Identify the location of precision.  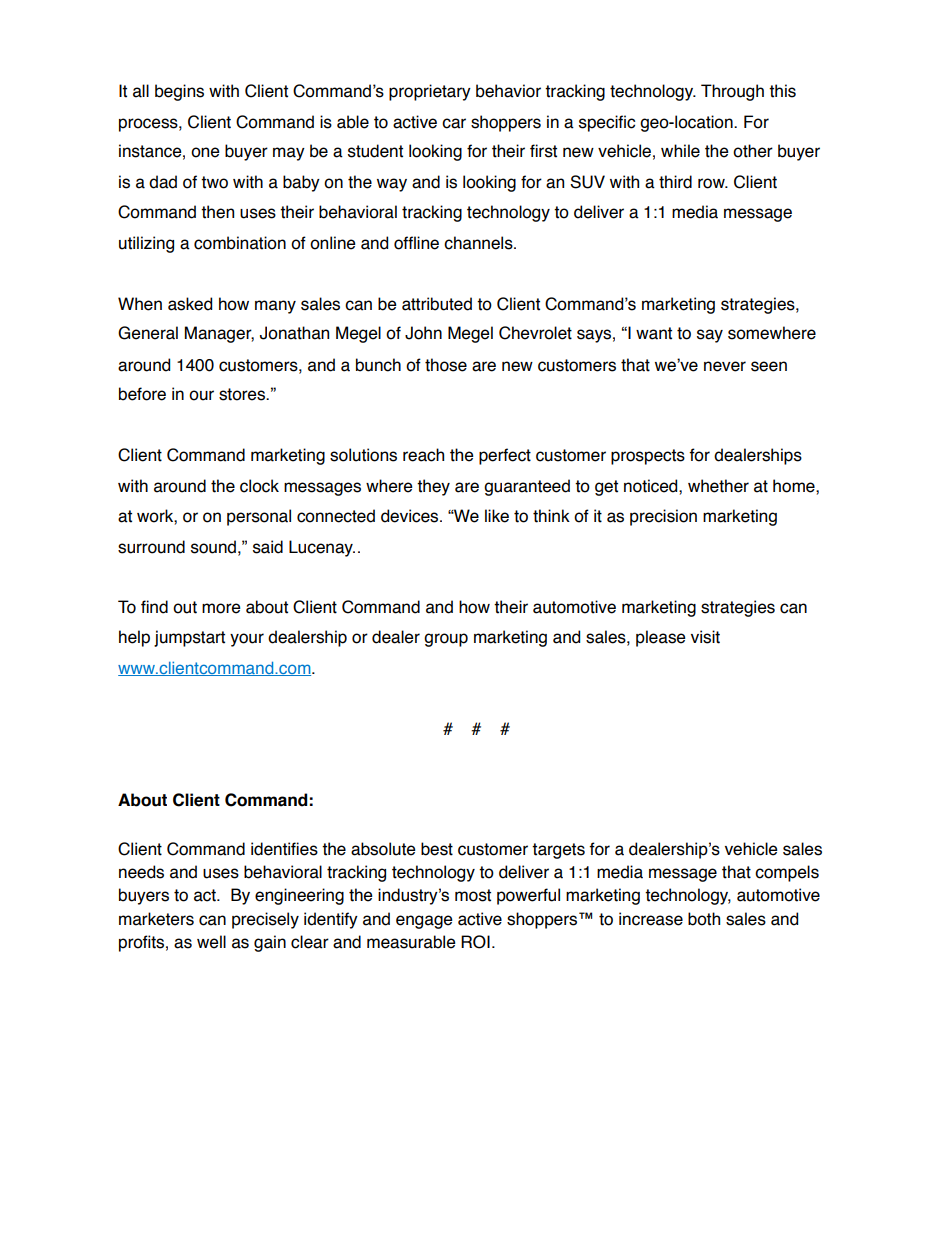
(663, 517).
